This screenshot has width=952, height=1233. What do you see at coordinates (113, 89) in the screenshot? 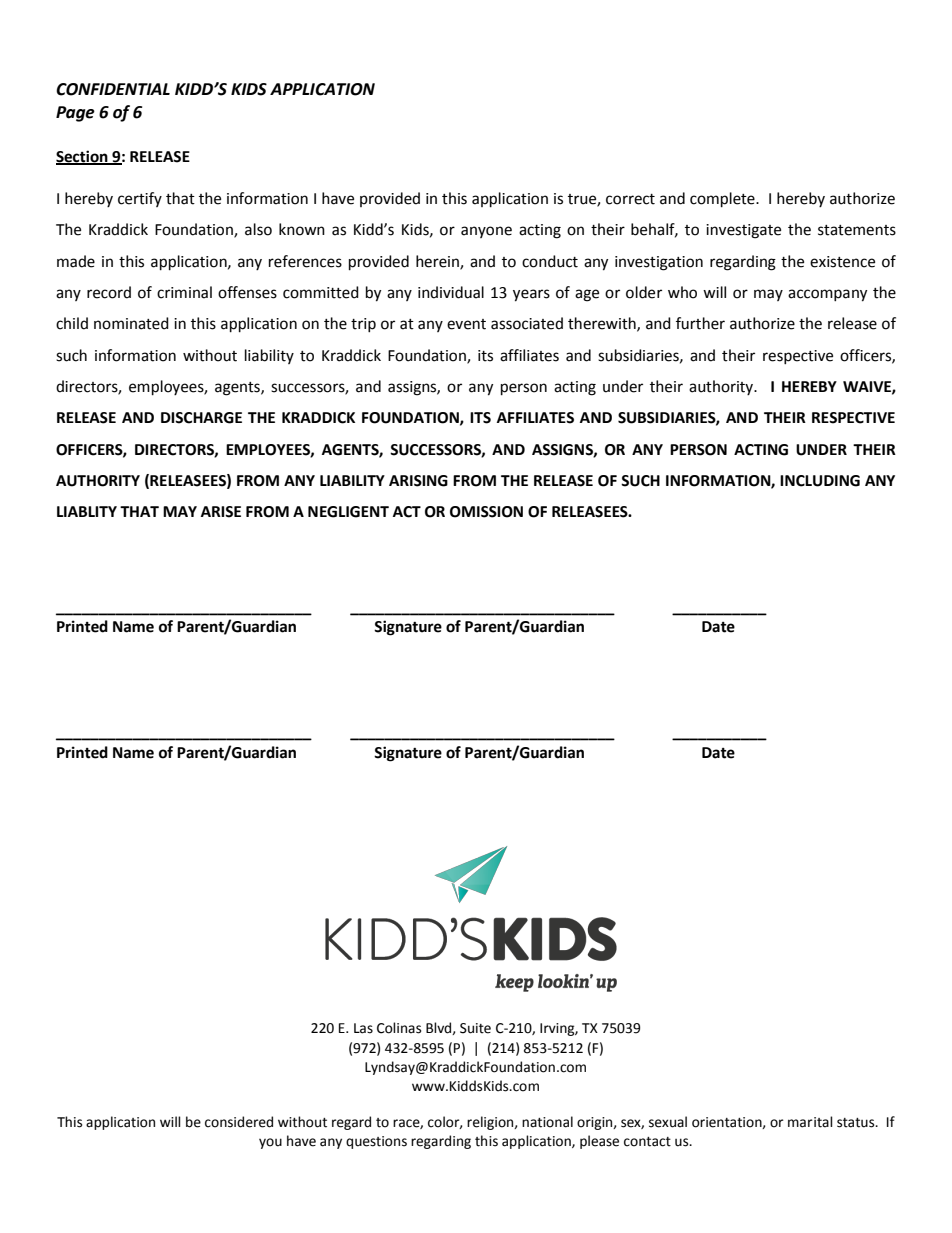
I see `CONFIDENTIAL` at bounding box center [113, 89].
